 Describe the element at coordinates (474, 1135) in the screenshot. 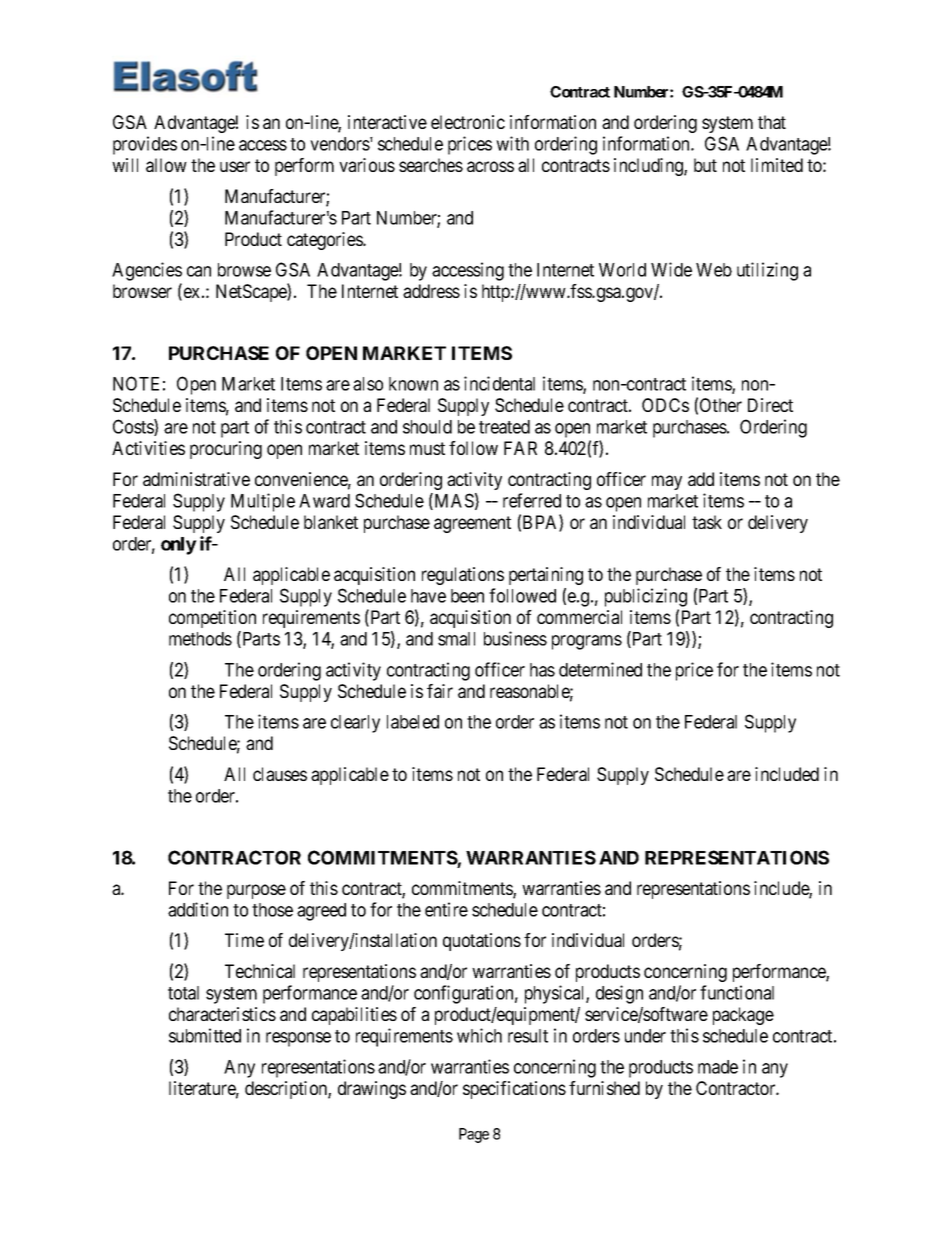

I see `Page` at that location.
